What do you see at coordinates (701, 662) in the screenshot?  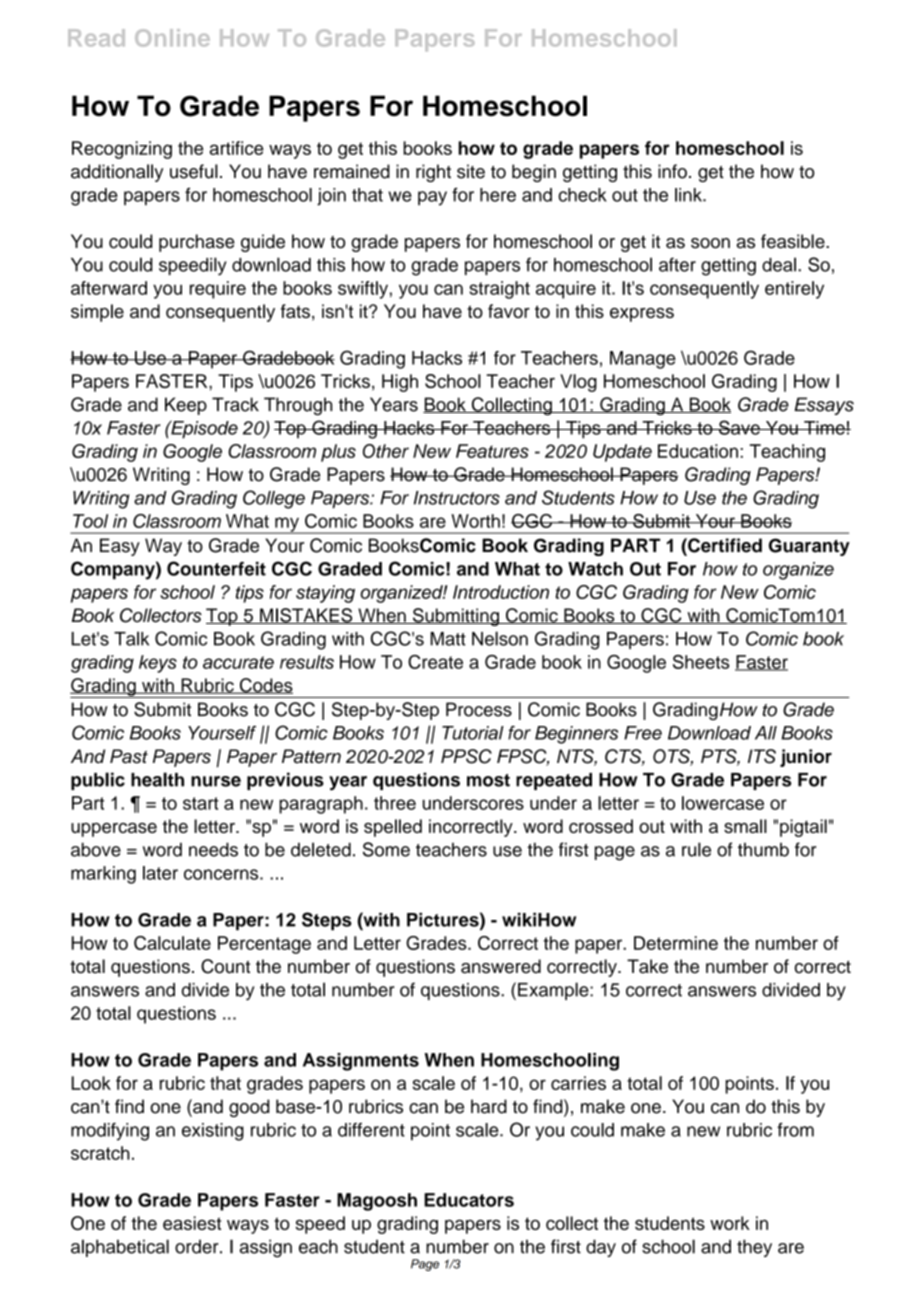 I see `Sheets` at bounding box center [701, 662].
